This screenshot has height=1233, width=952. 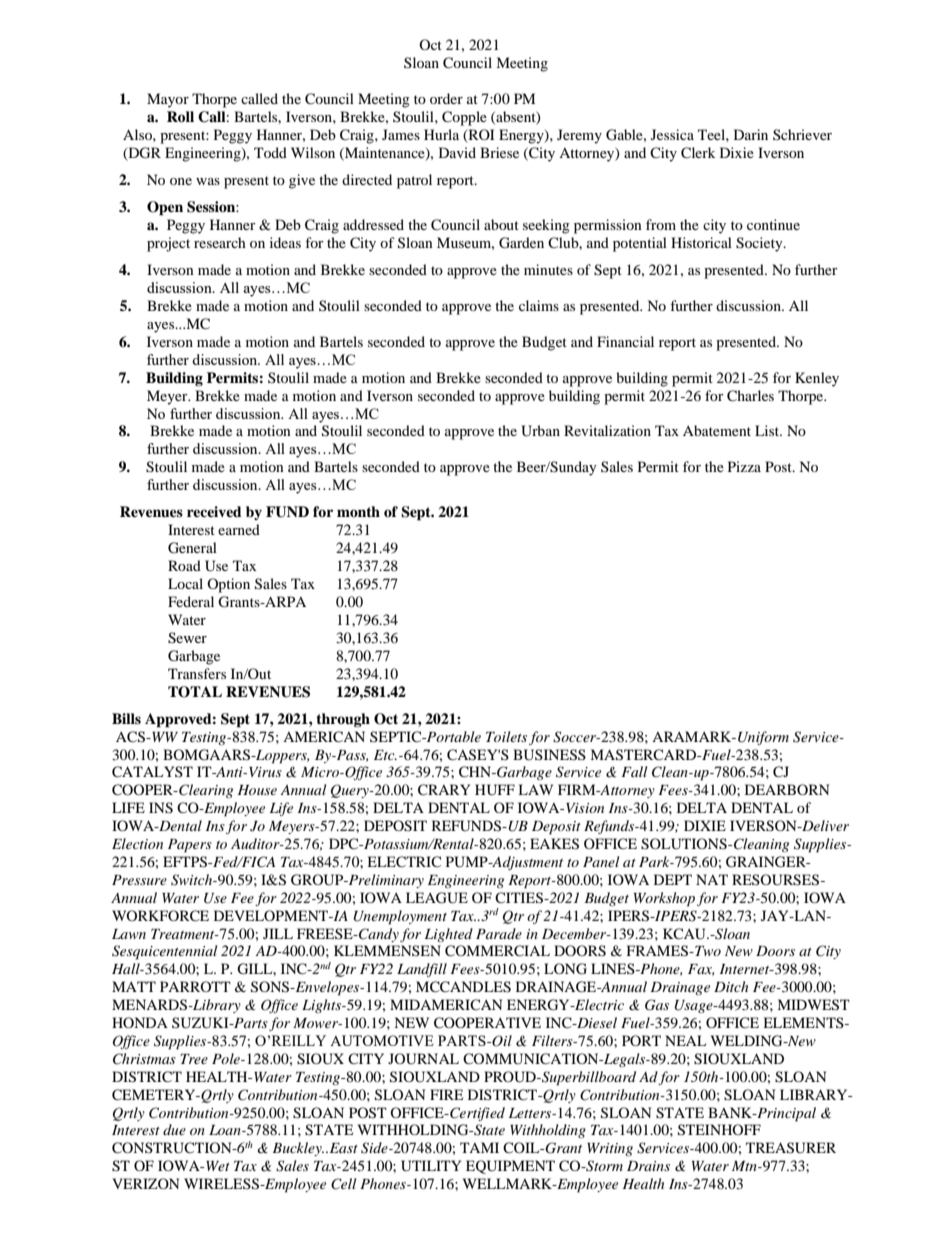 What do you see at coordinates (634, 771) in the screenshot?
I see `Fall` at bounding box center [634, 771].
